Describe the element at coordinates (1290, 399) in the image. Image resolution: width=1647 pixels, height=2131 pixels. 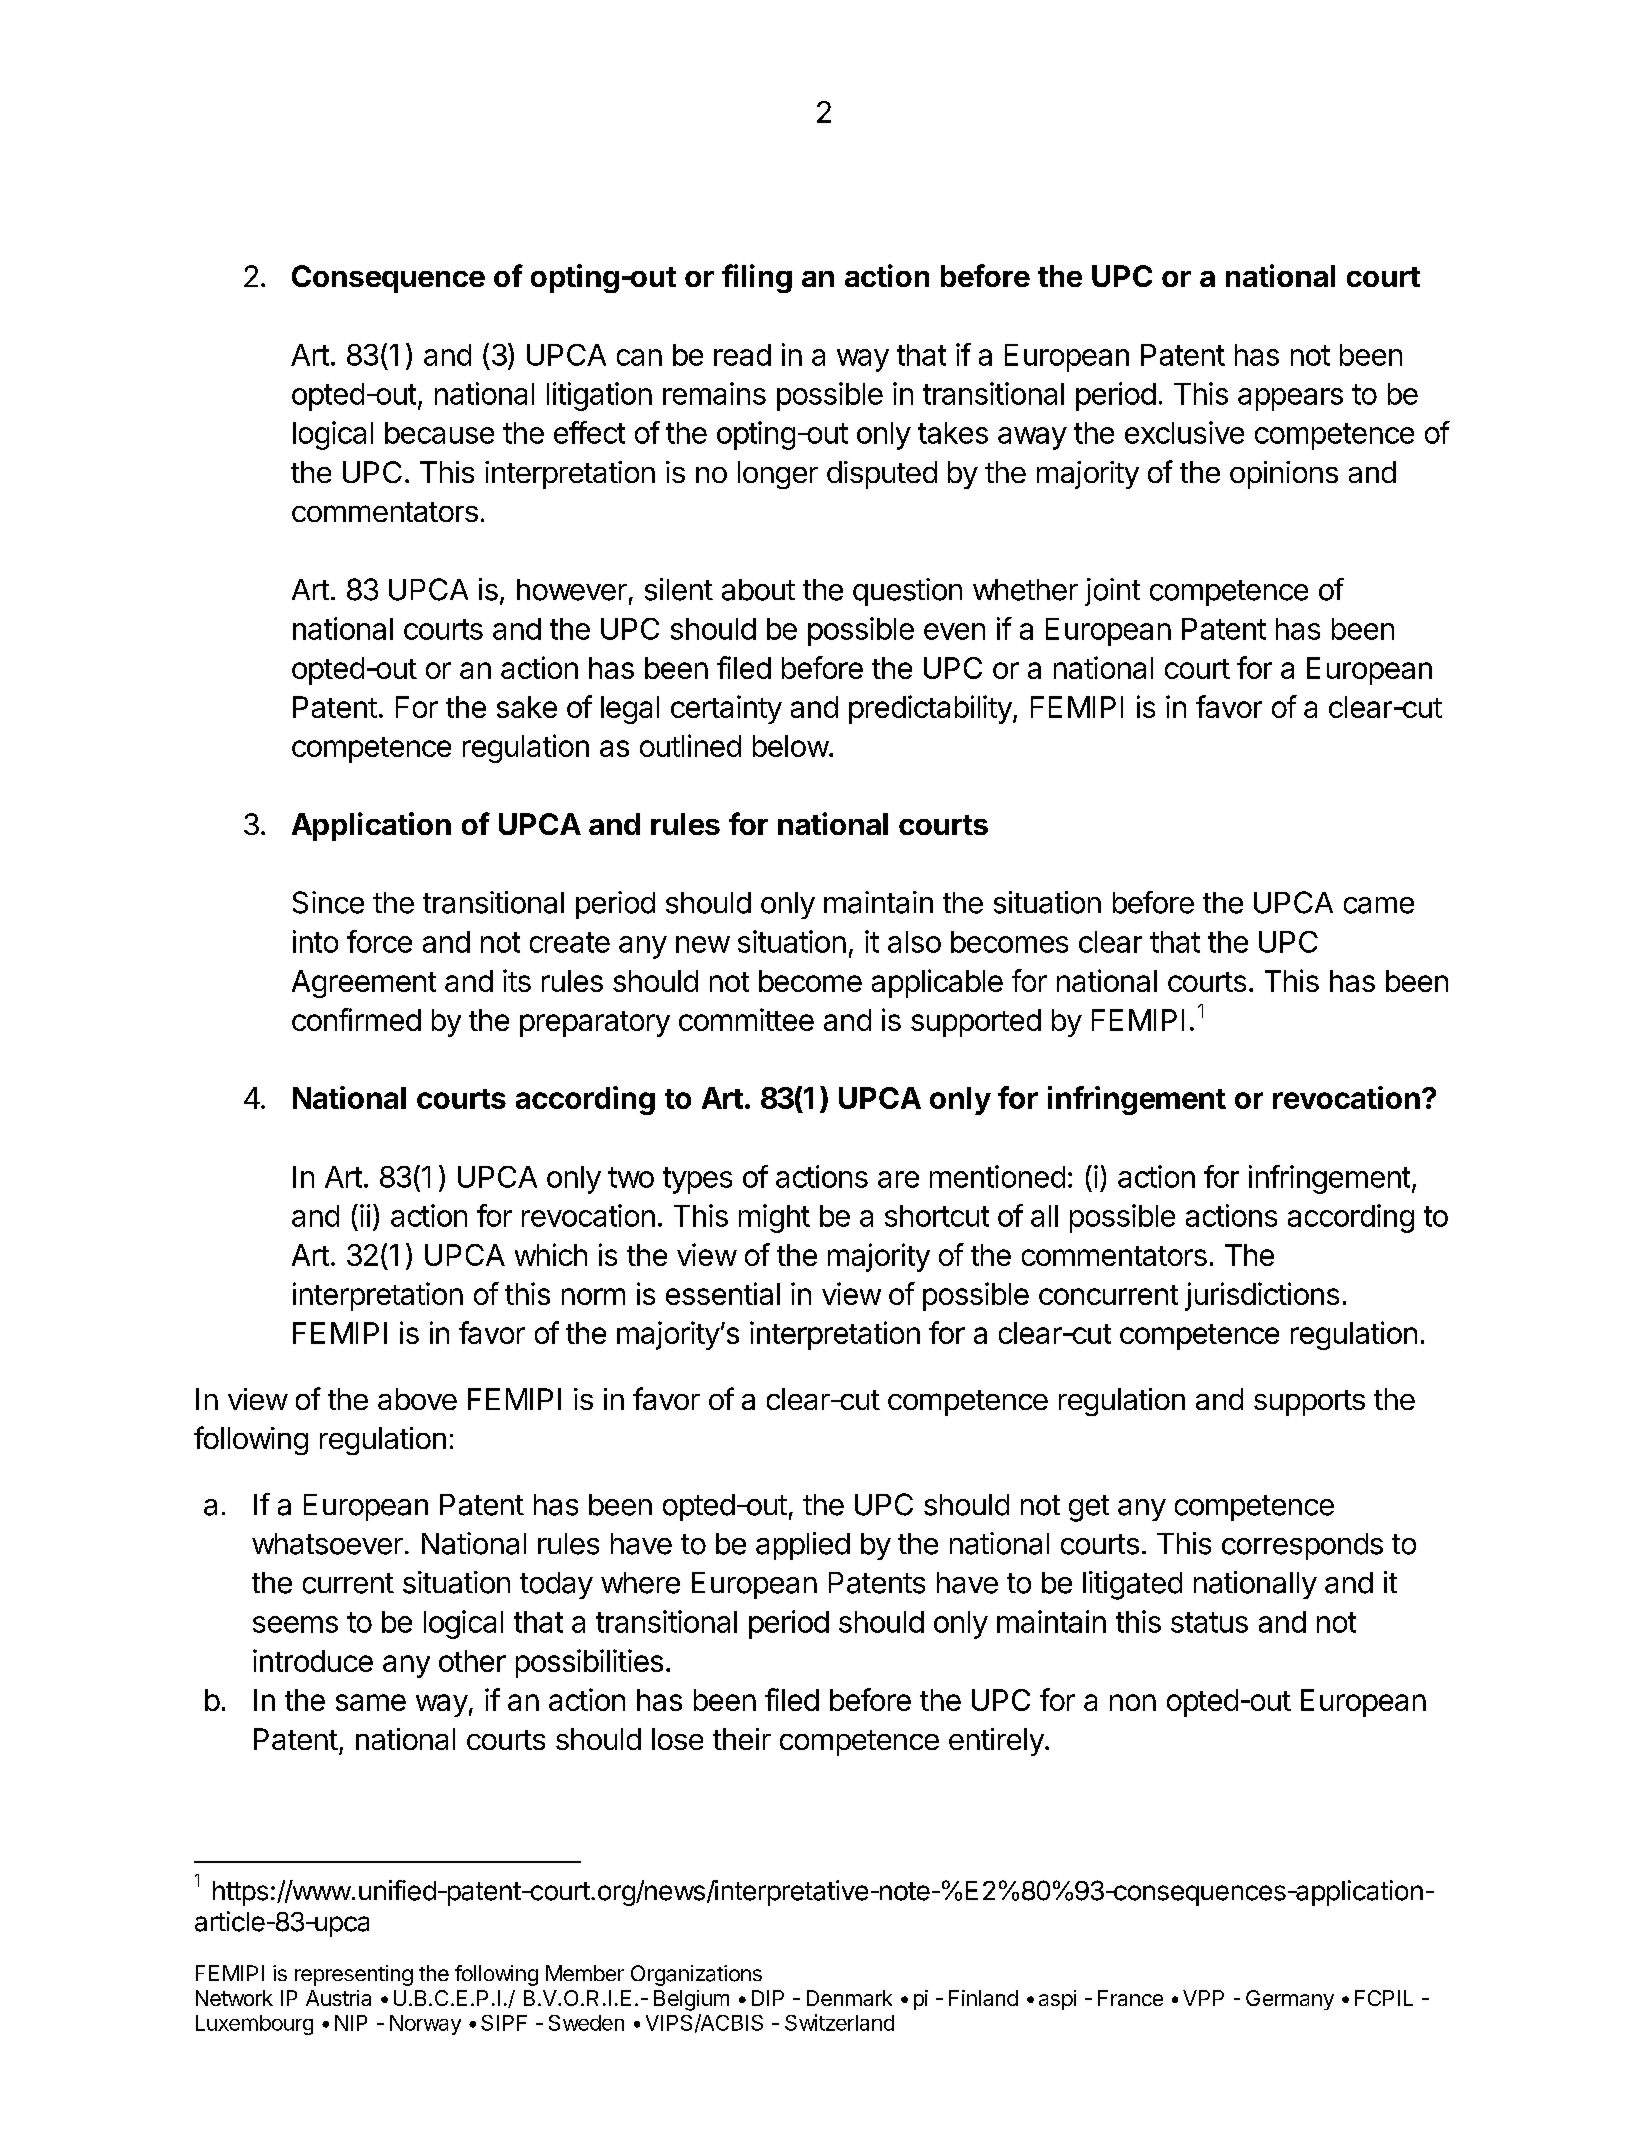
I see `appears` at that location.
